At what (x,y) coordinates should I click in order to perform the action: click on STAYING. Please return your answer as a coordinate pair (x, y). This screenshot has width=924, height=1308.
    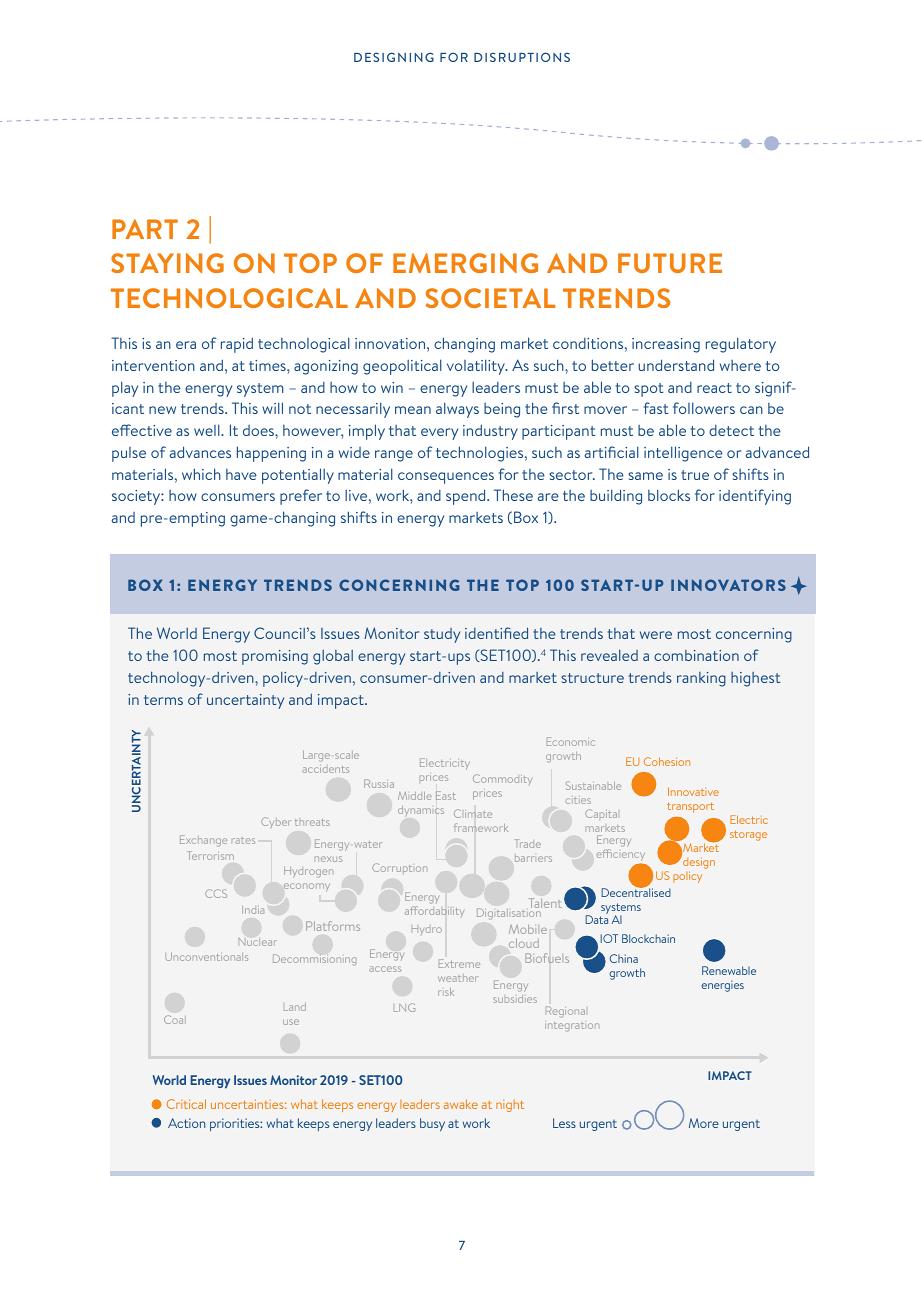
    Looking at the image, I should click on (167, 263).
